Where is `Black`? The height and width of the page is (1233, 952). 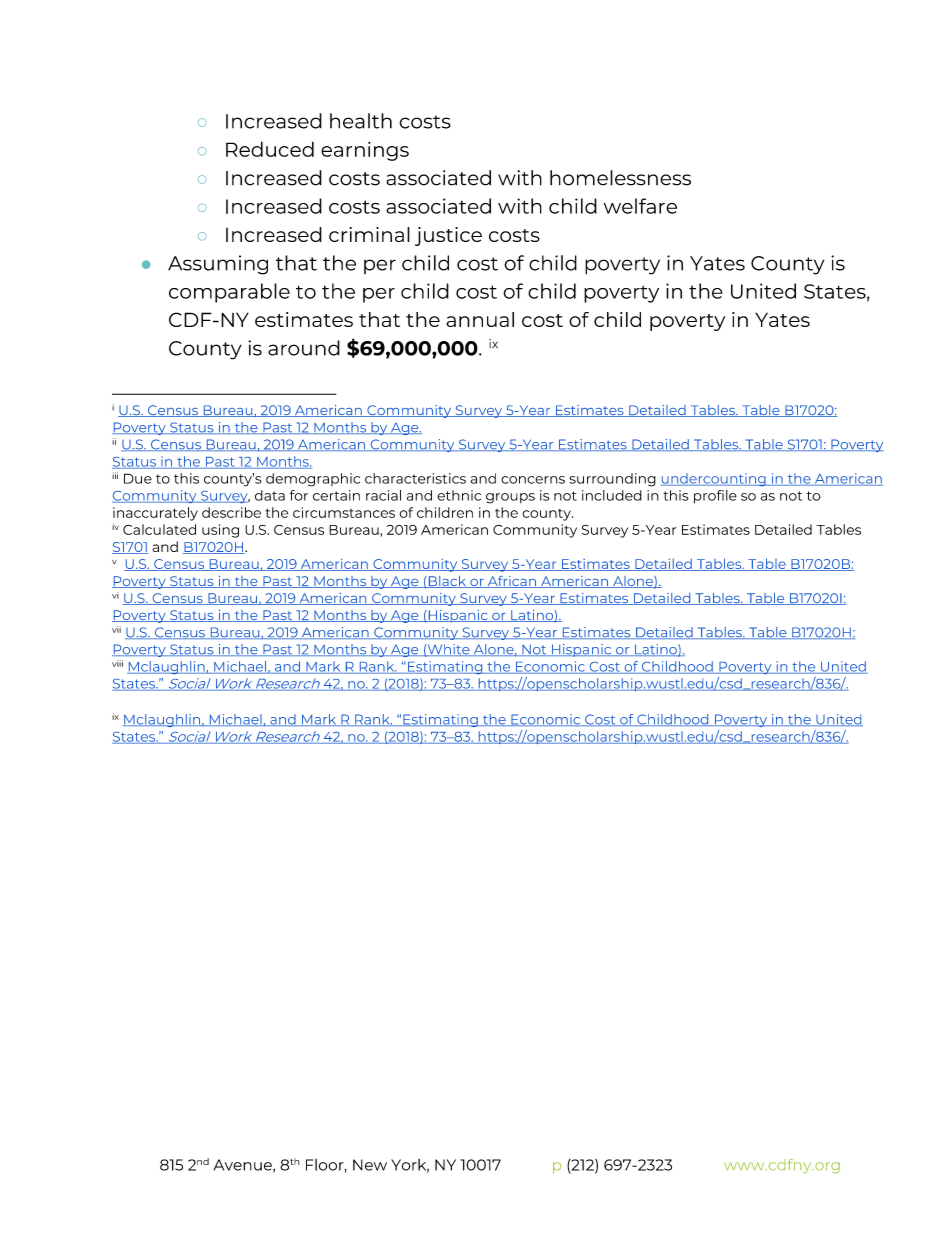
Black is located at coordinates (447, 582).
